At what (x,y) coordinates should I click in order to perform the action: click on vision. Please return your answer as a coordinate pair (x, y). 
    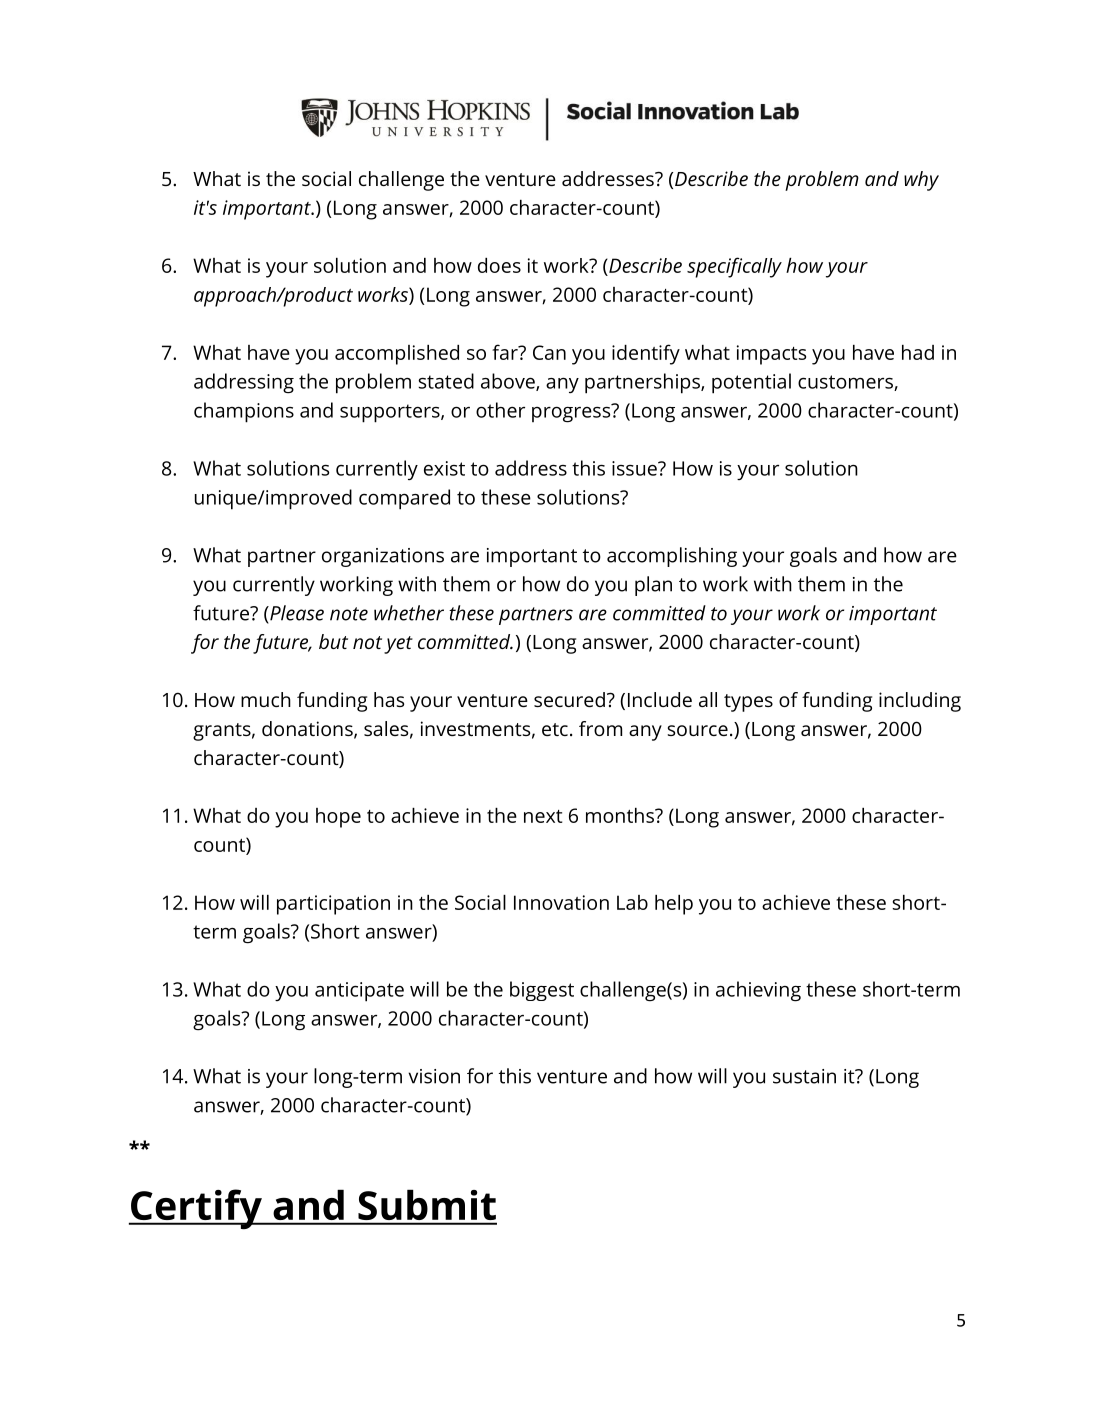
    Looking at the image, I should click on (434, 1076).
